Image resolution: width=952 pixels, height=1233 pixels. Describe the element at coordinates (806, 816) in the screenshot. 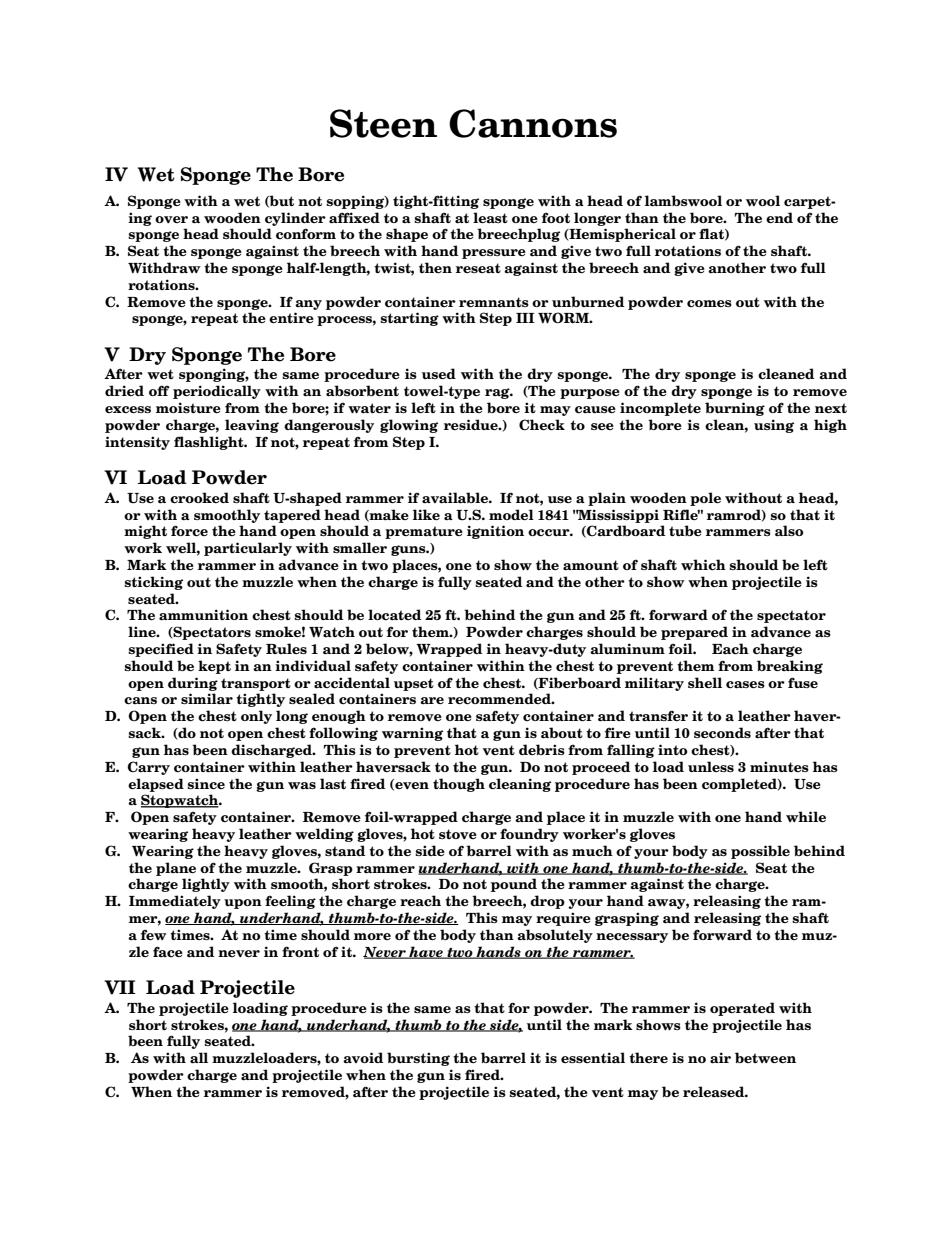

I see `while` at that location.
